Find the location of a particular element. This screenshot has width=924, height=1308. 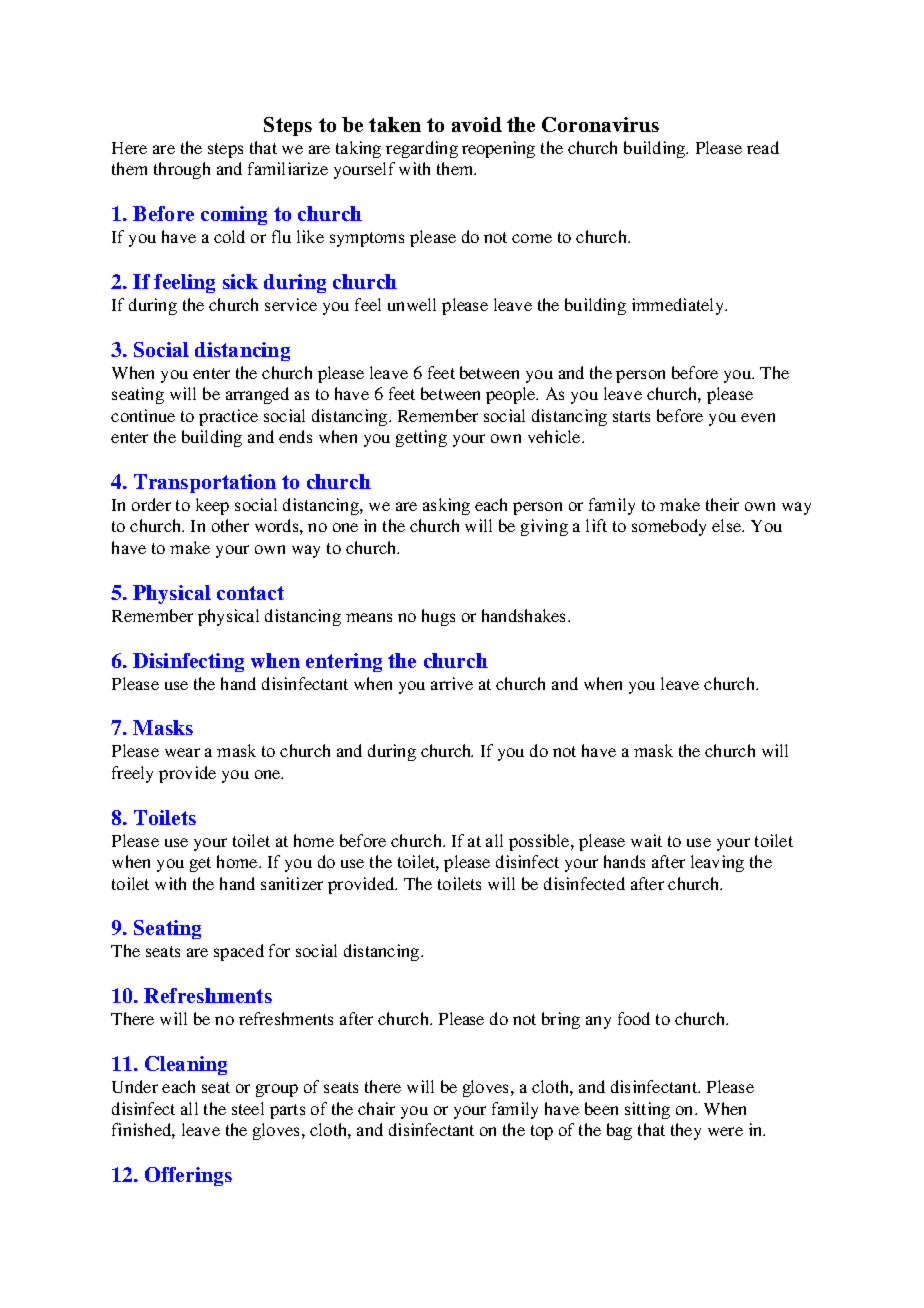

arrive is located at coordinates (452, 683).
